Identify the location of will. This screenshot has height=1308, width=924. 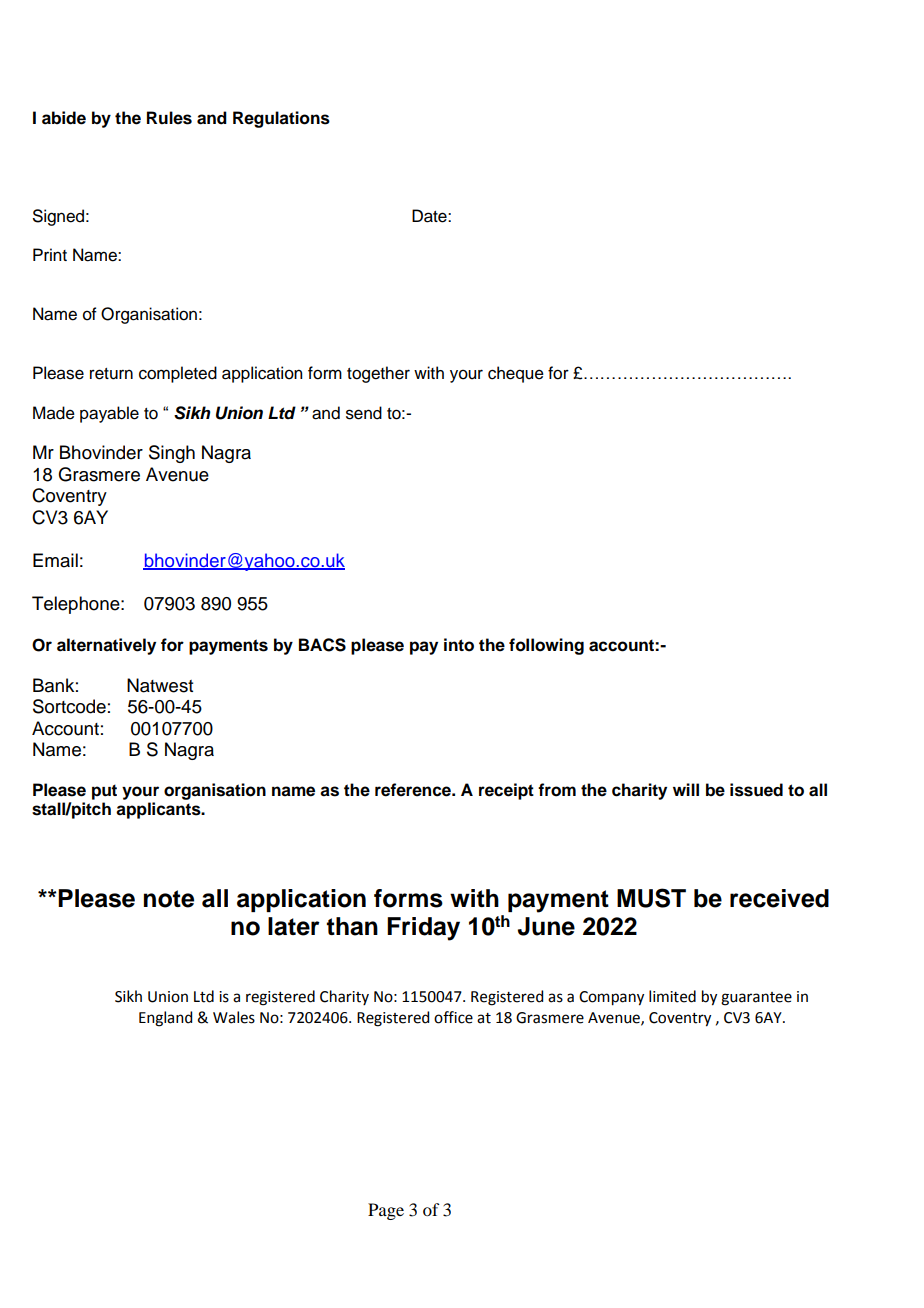
(686, 789).
